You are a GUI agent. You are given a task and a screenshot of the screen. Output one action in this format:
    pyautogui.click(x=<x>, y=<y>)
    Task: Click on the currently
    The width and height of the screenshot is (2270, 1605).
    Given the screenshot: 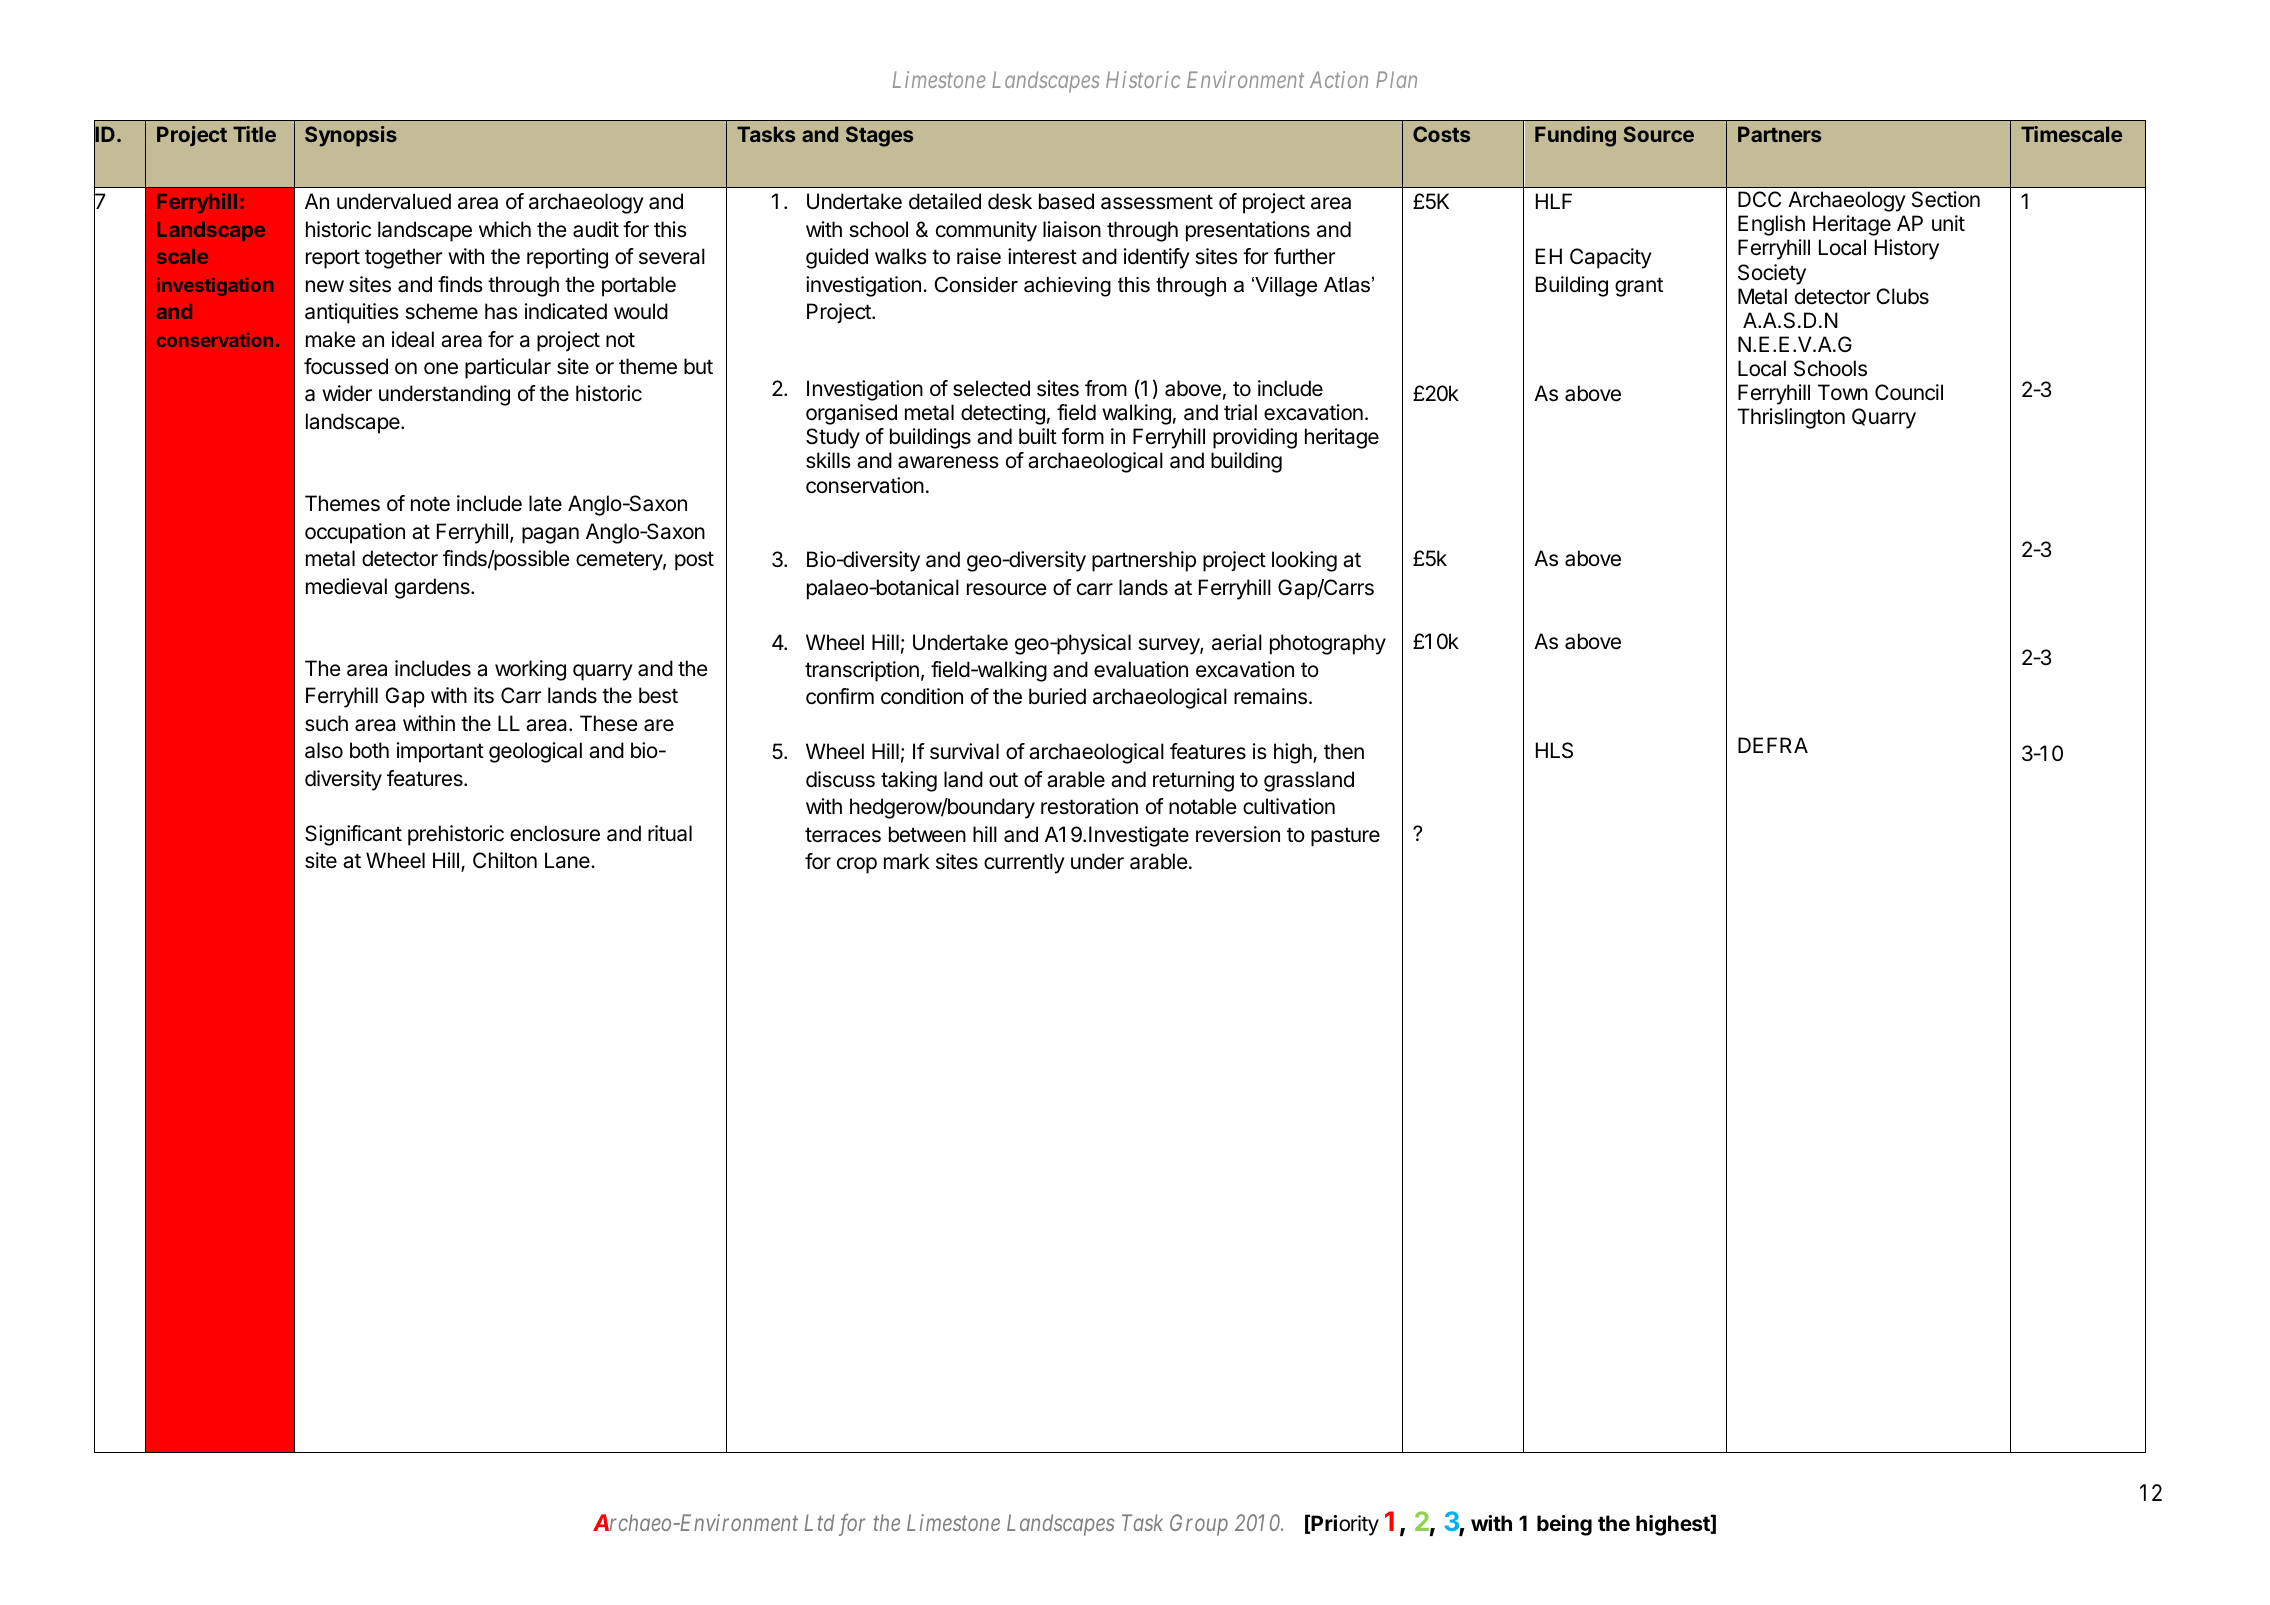 What is the action you would take?
    pyautogui.click(x=1024, y=863)
